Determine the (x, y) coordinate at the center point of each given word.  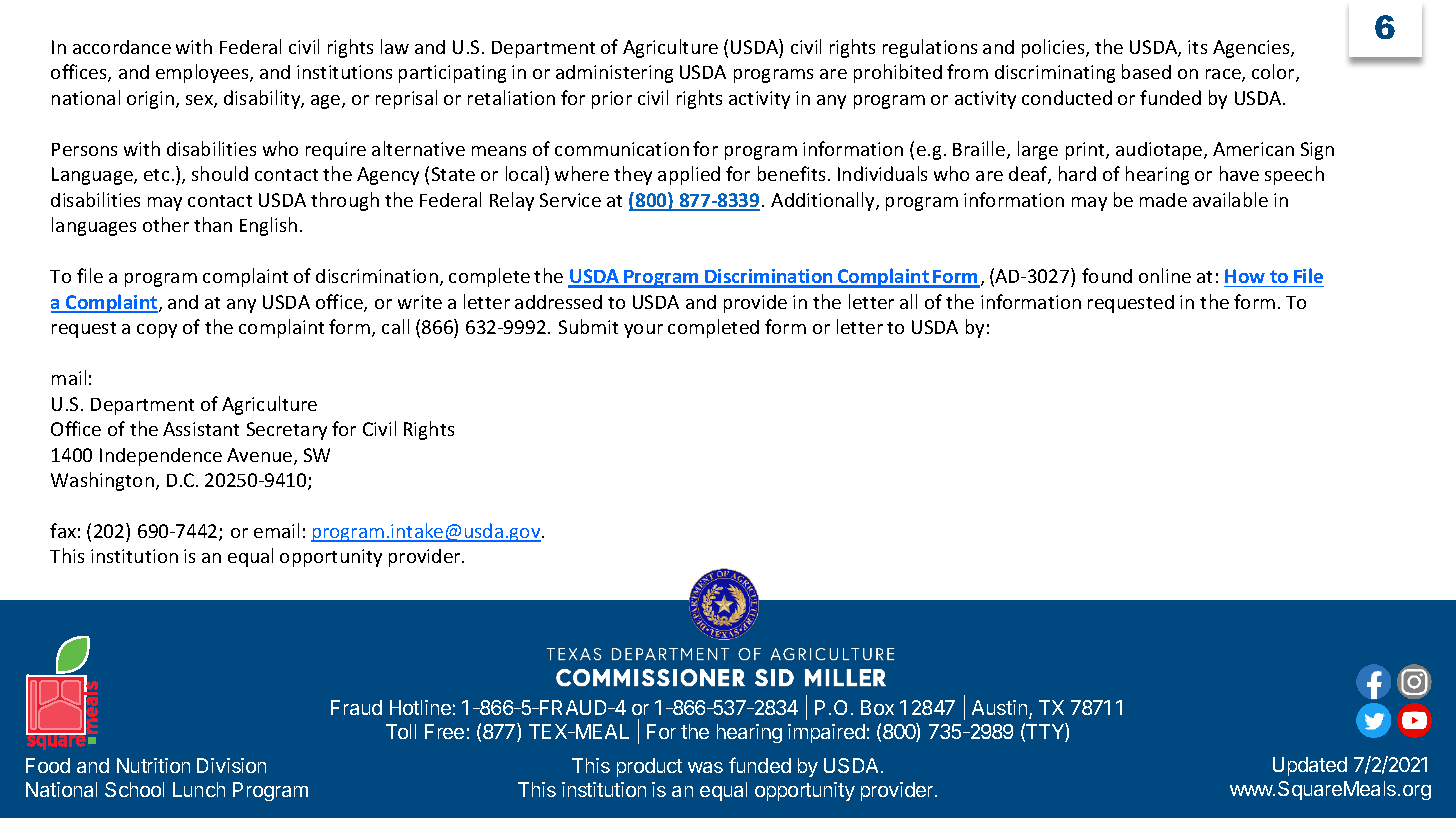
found (1107, 275)
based (1146, 71)
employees (203, 73)
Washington (102, 481)
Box (877, 707)
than (213, 224)
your (643, 331)
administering (614, 74)
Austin (1001, 709)
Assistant (201, 429)
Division (231, 765)
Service (570, 200)
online (1165, 275)
